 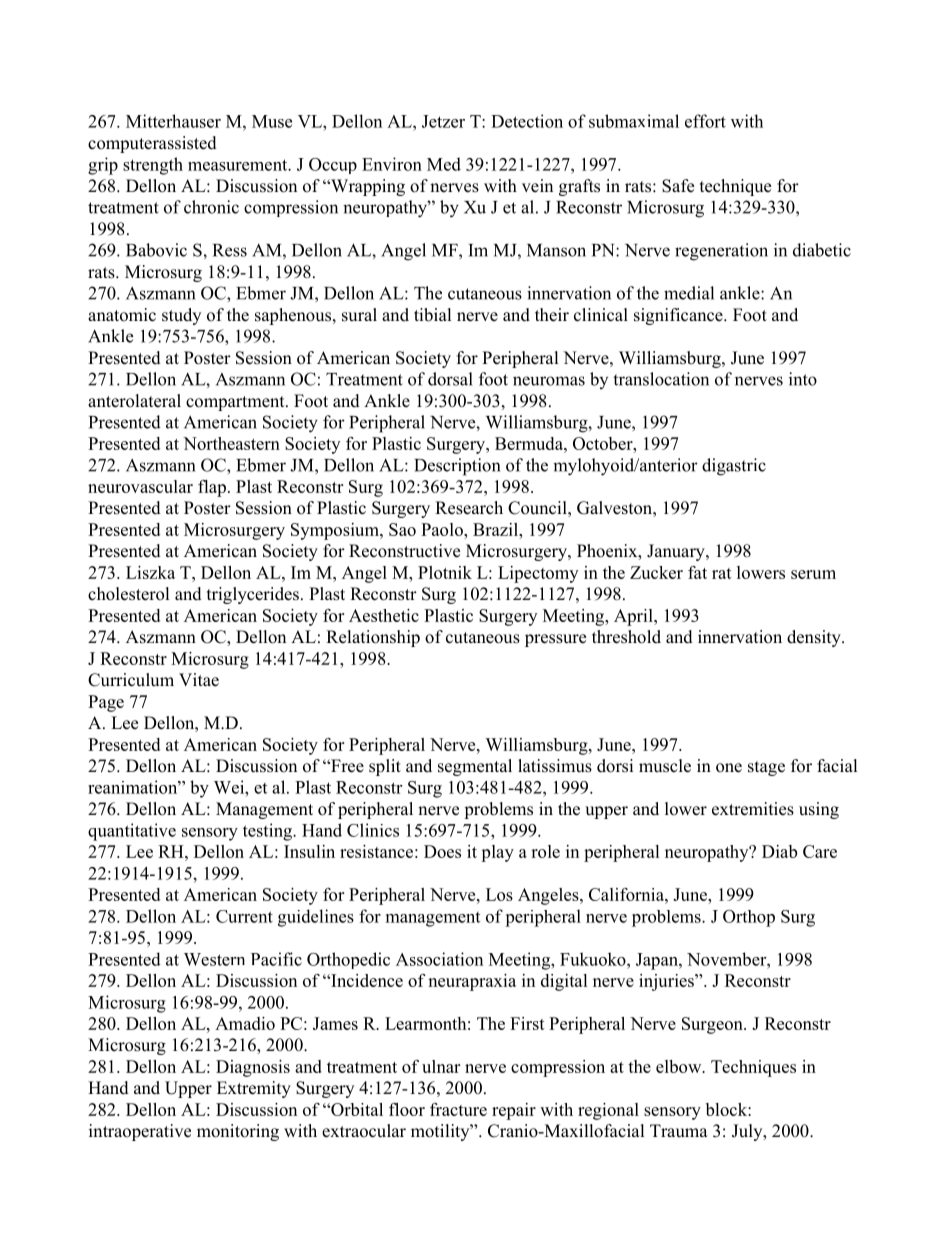 What do you see at coordinates (384, 615) in the screenshot?
I see `Aesthetic` at bounding box center [384, 615].
